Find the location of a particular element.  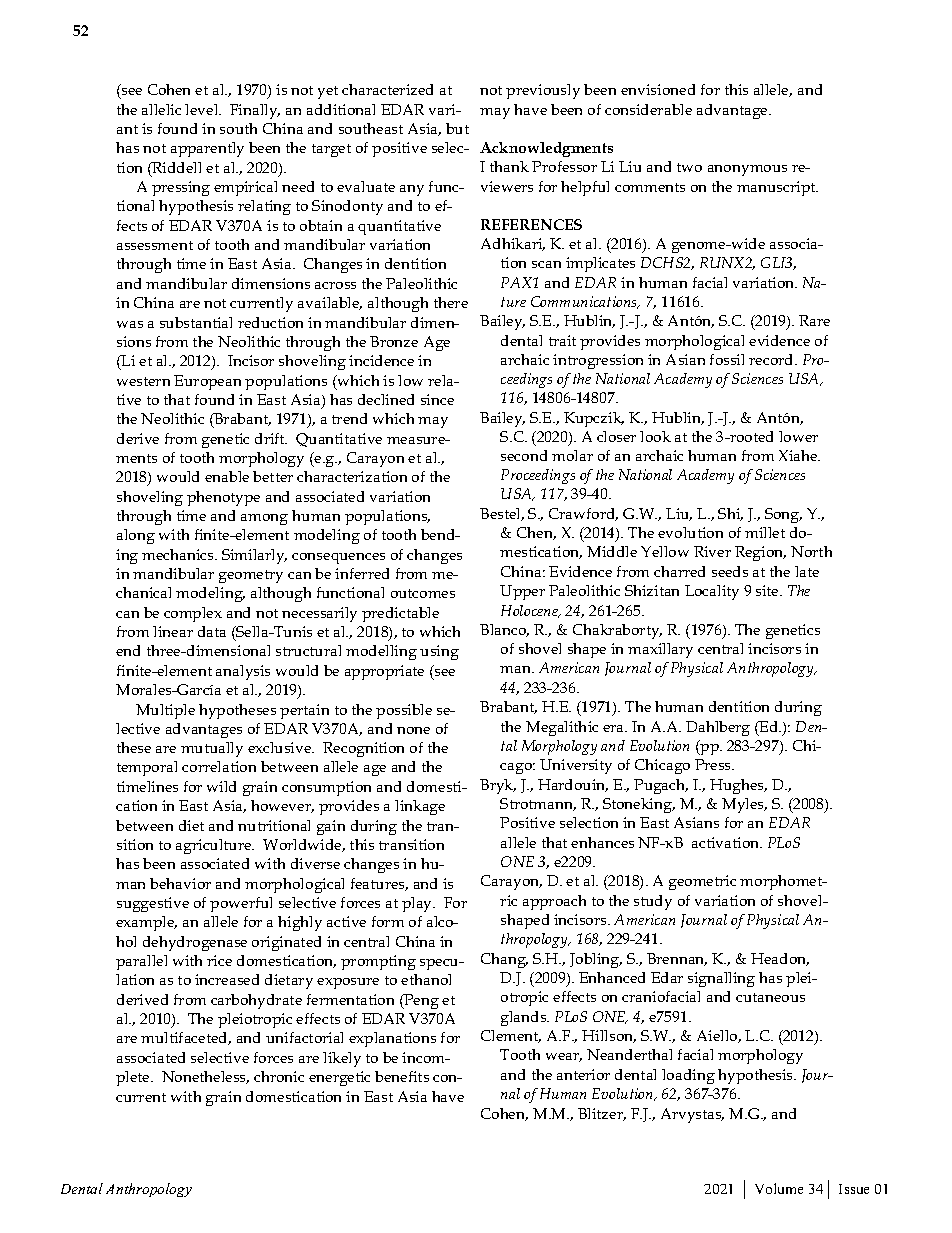

level is located at coordinates (203, 109).
